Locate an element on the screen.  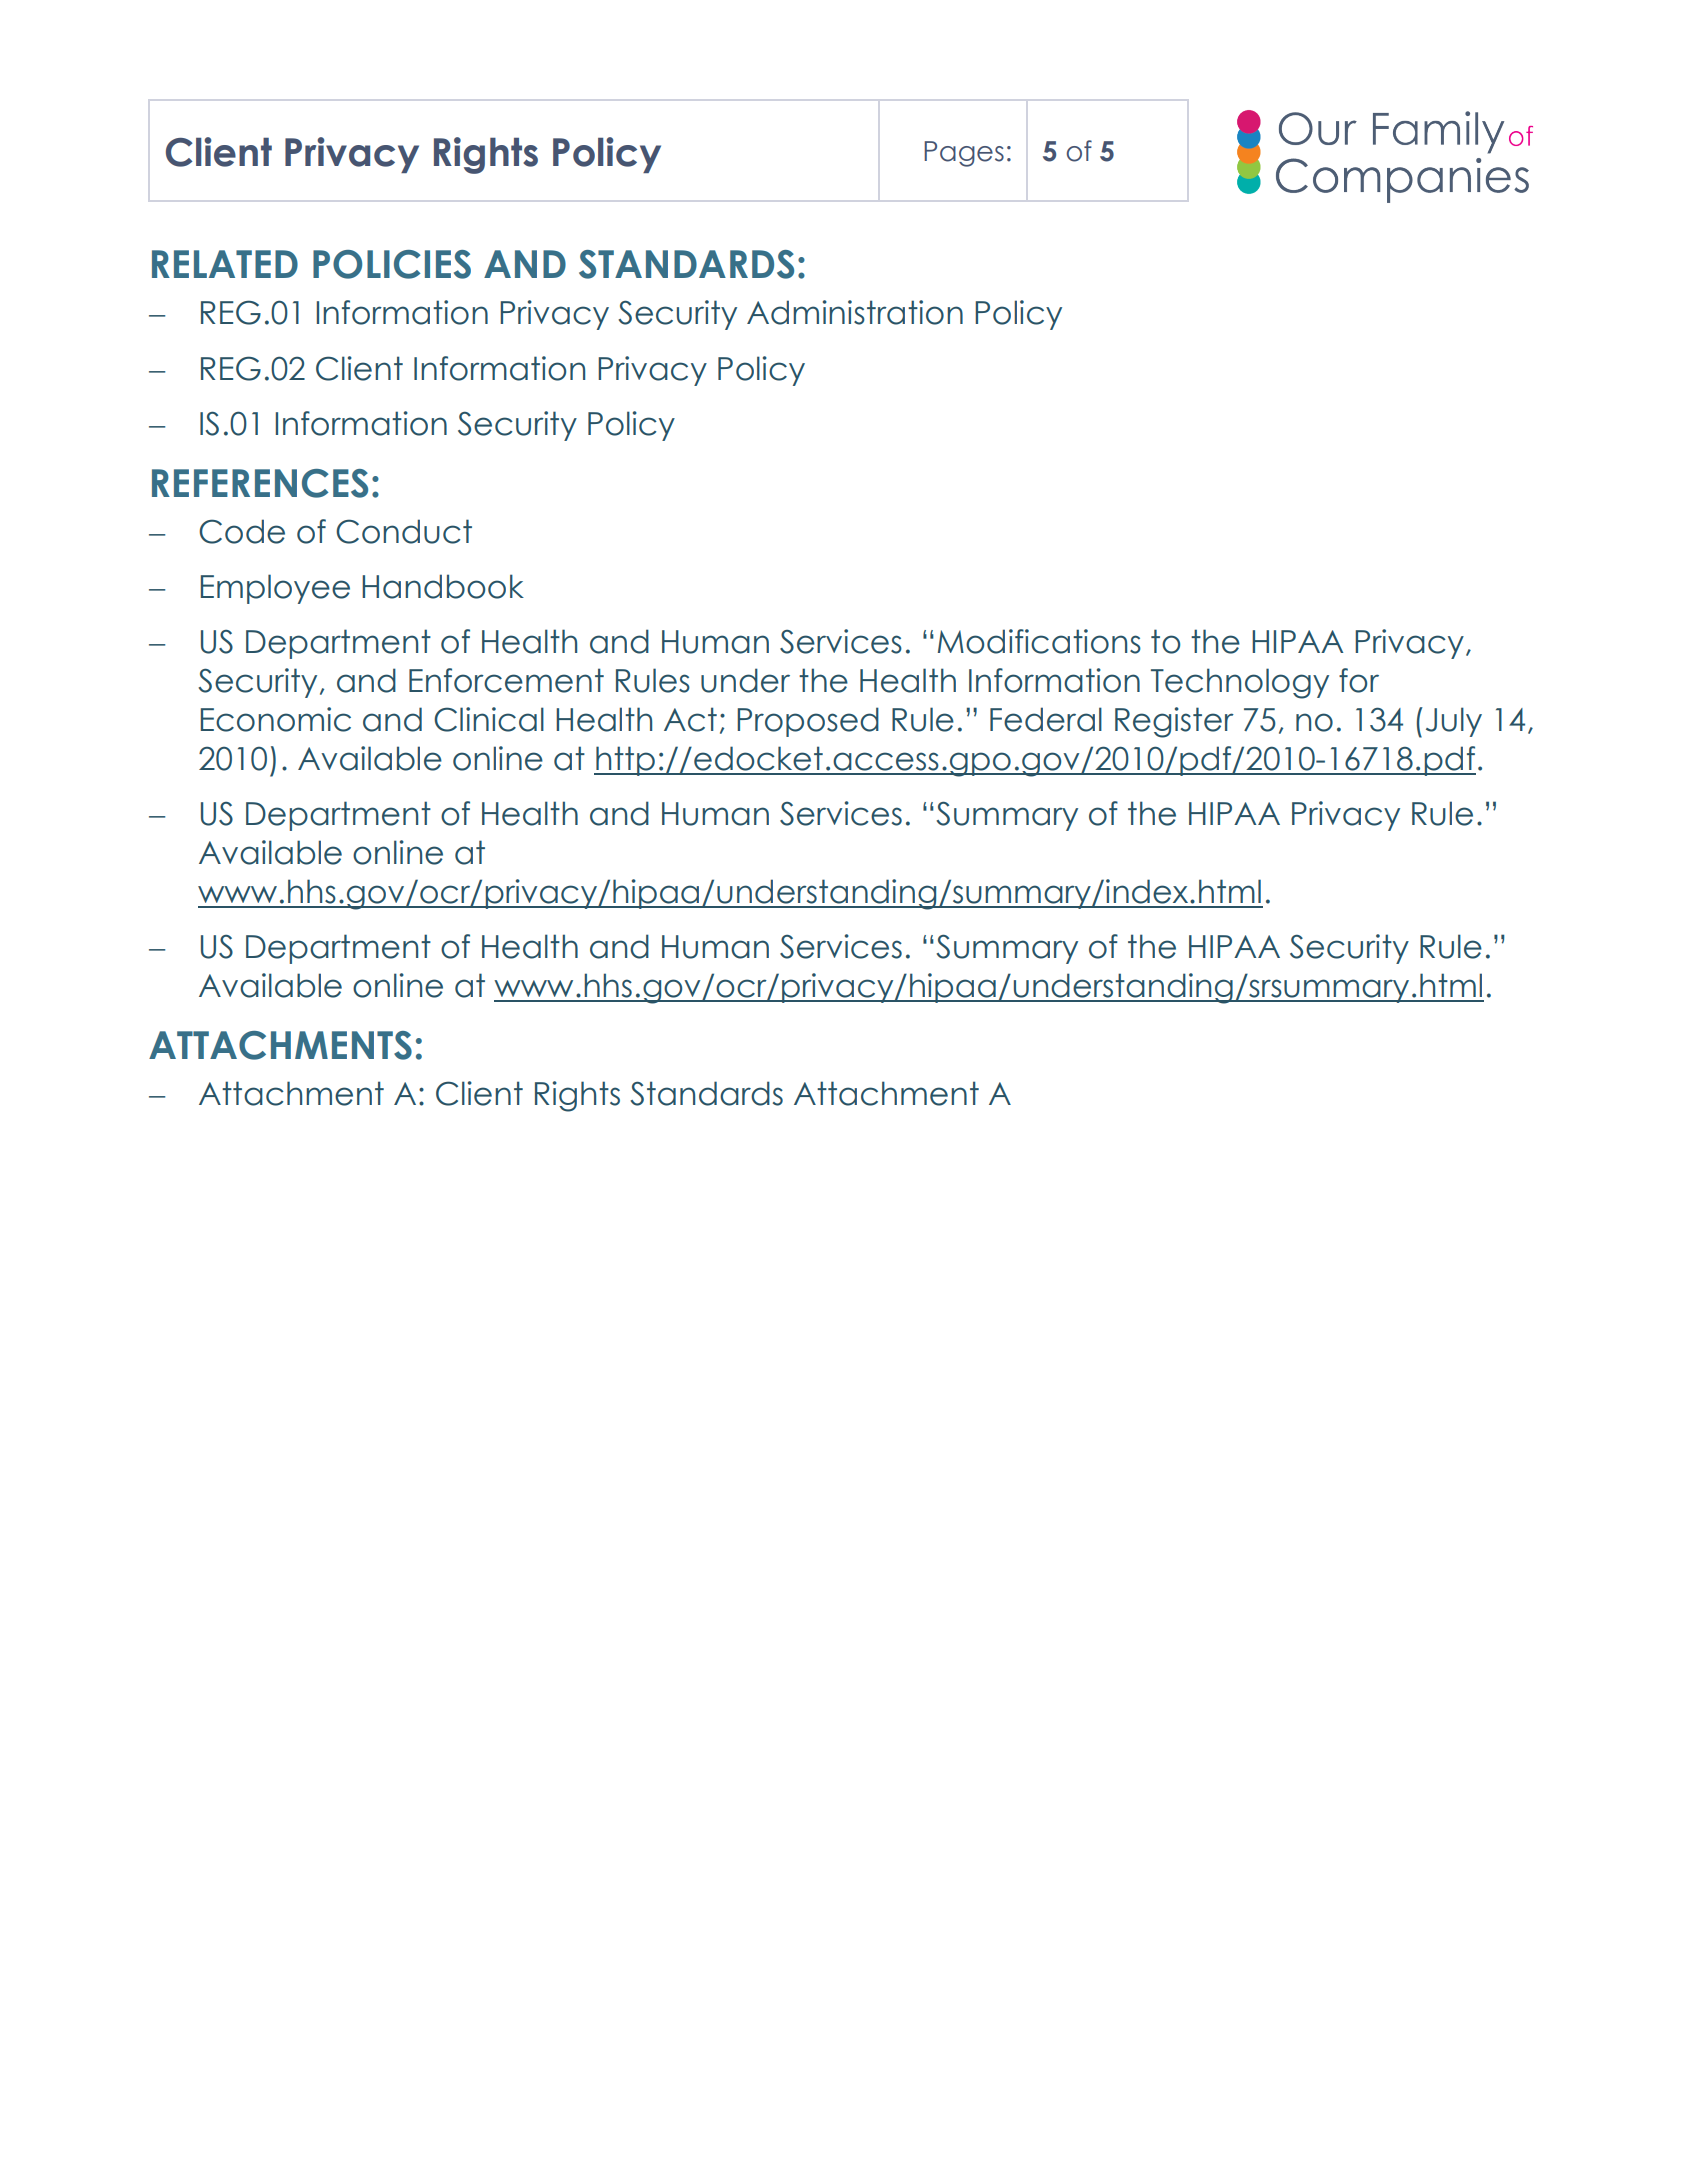
Pages is located at coordinates (964, 154).
